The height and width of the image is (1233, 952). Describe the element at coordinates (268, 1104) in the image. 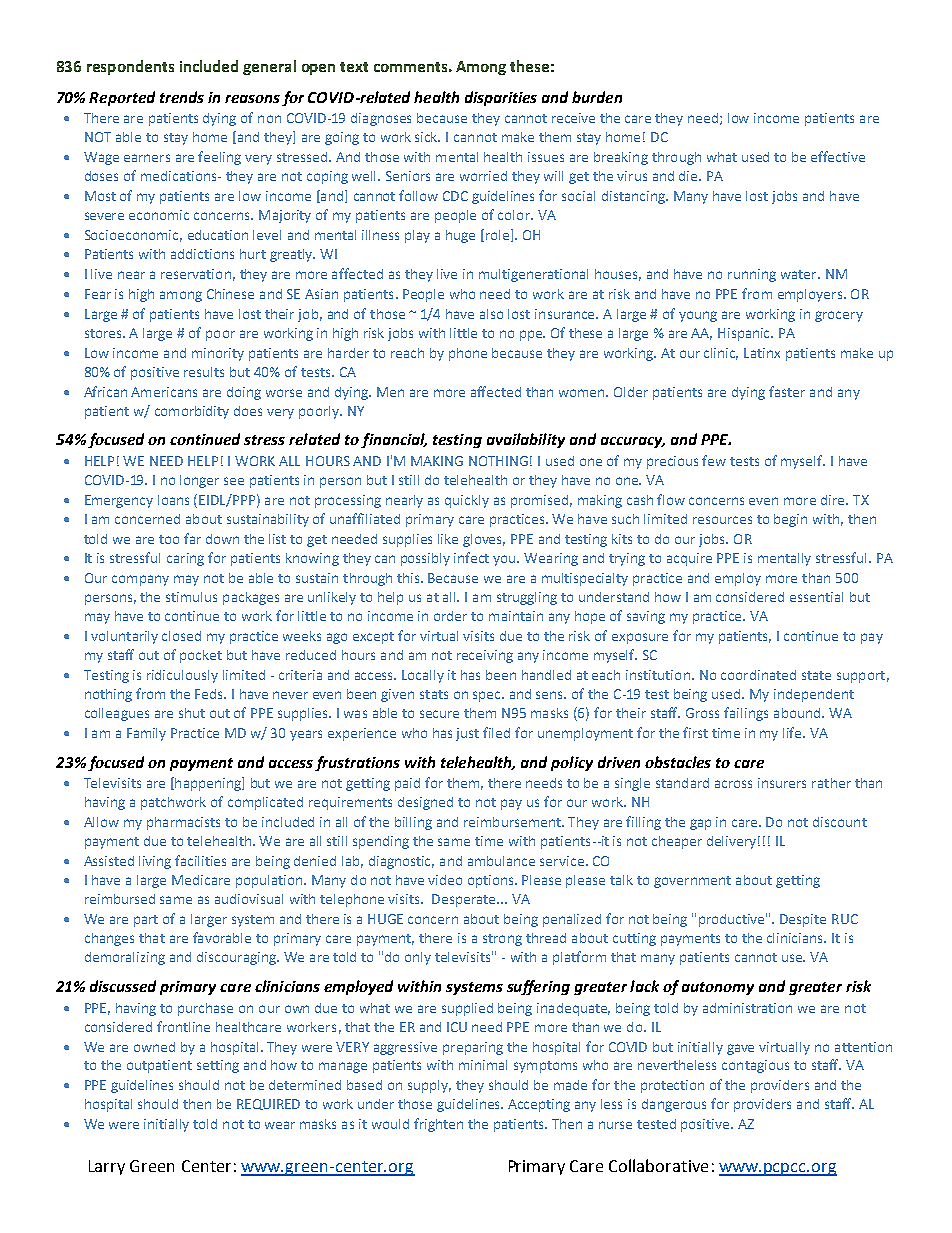

I see `REQUIRED` at that location.
